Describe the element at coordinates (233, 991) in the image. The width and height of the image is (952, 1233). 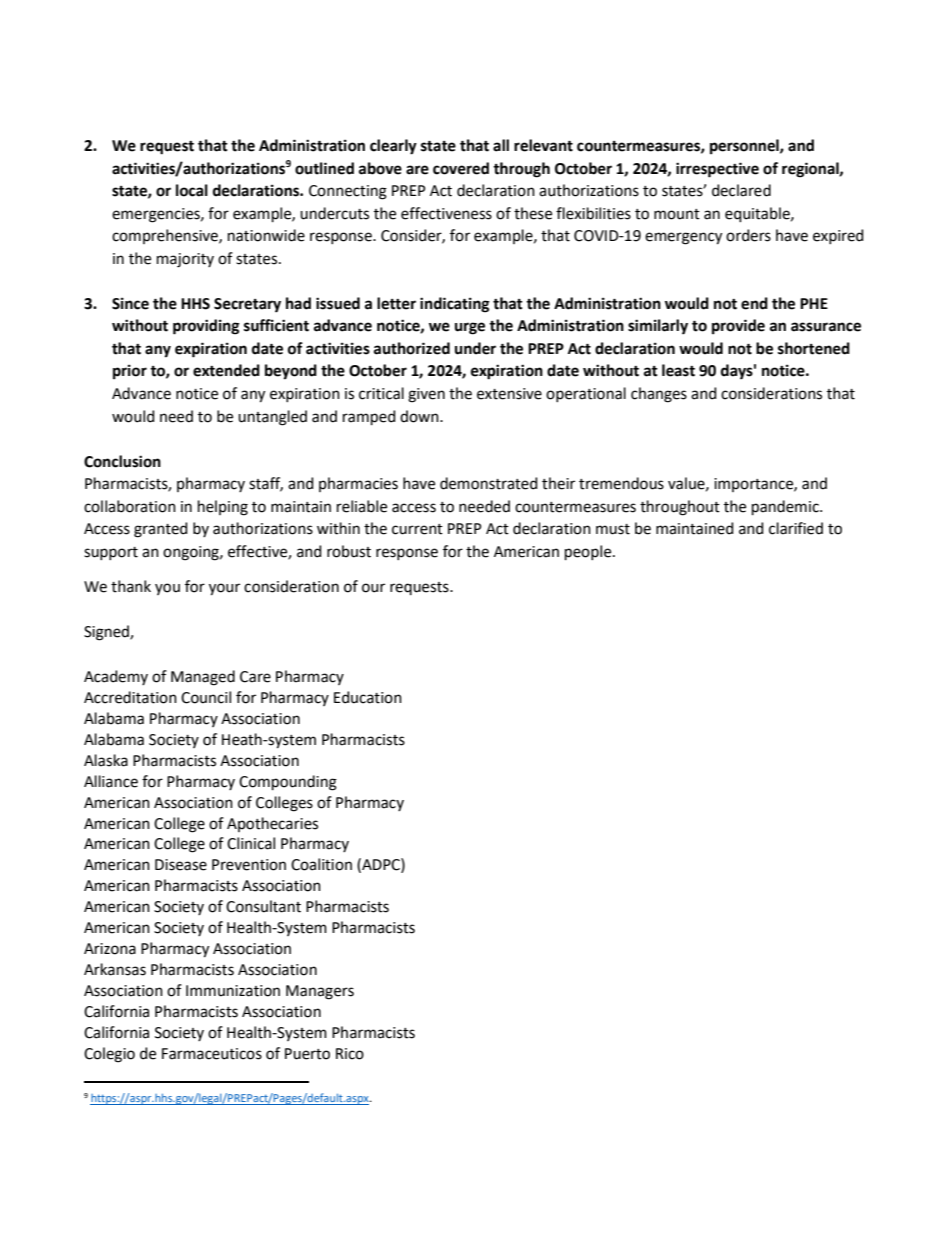
I see `Immunization` at that location.
